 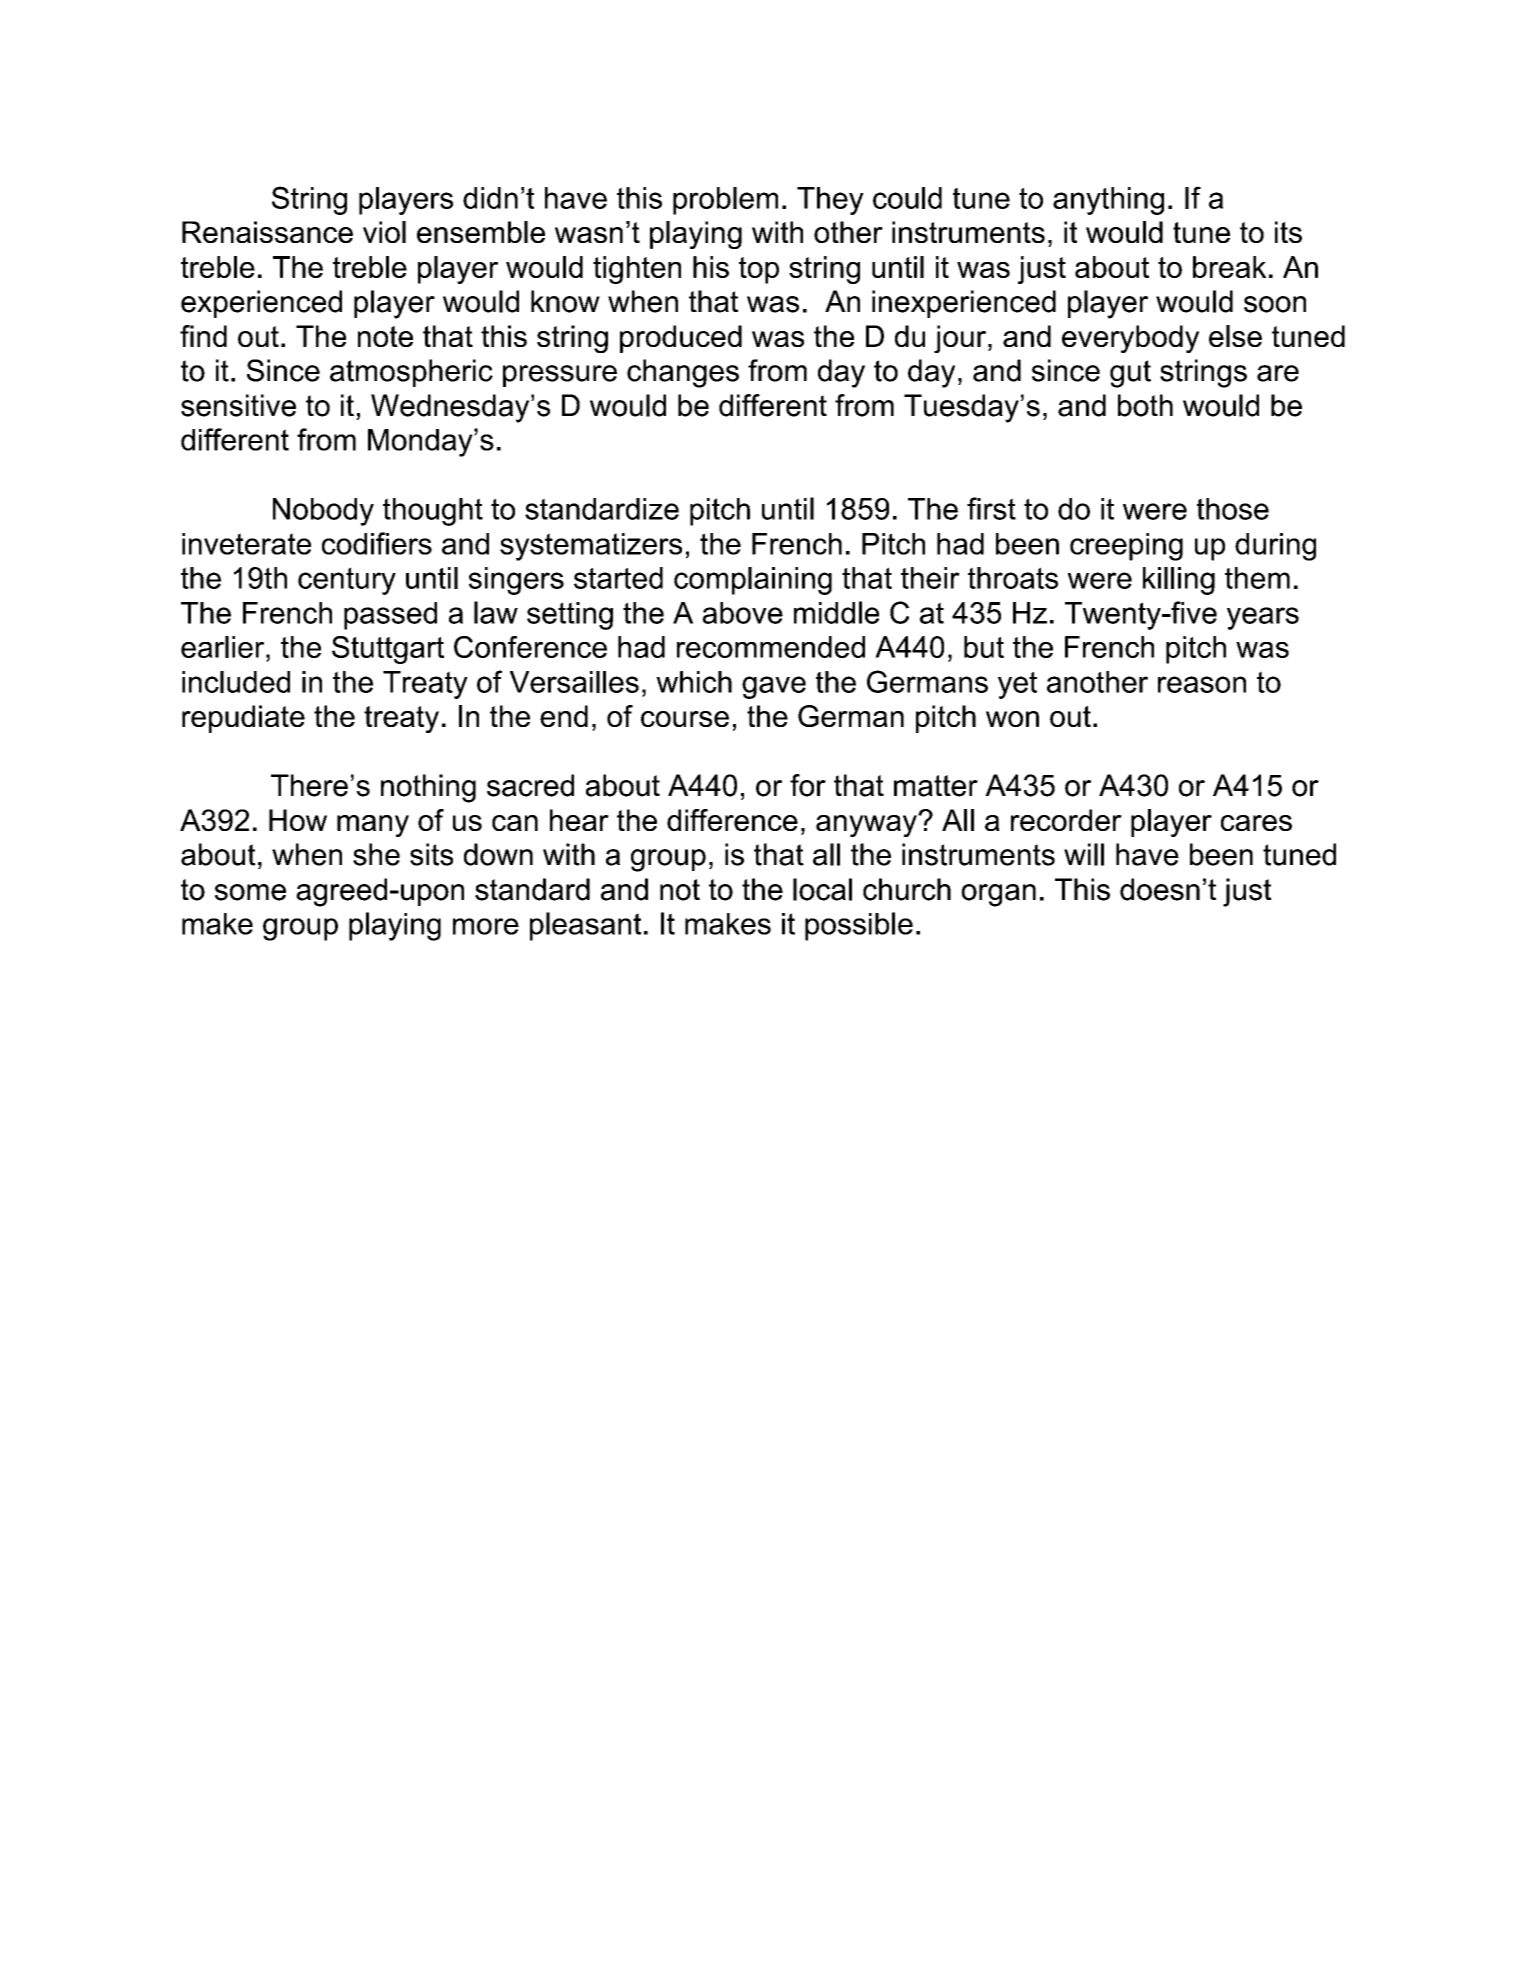 I want to click on reason, so click(x=1202, y=684).
